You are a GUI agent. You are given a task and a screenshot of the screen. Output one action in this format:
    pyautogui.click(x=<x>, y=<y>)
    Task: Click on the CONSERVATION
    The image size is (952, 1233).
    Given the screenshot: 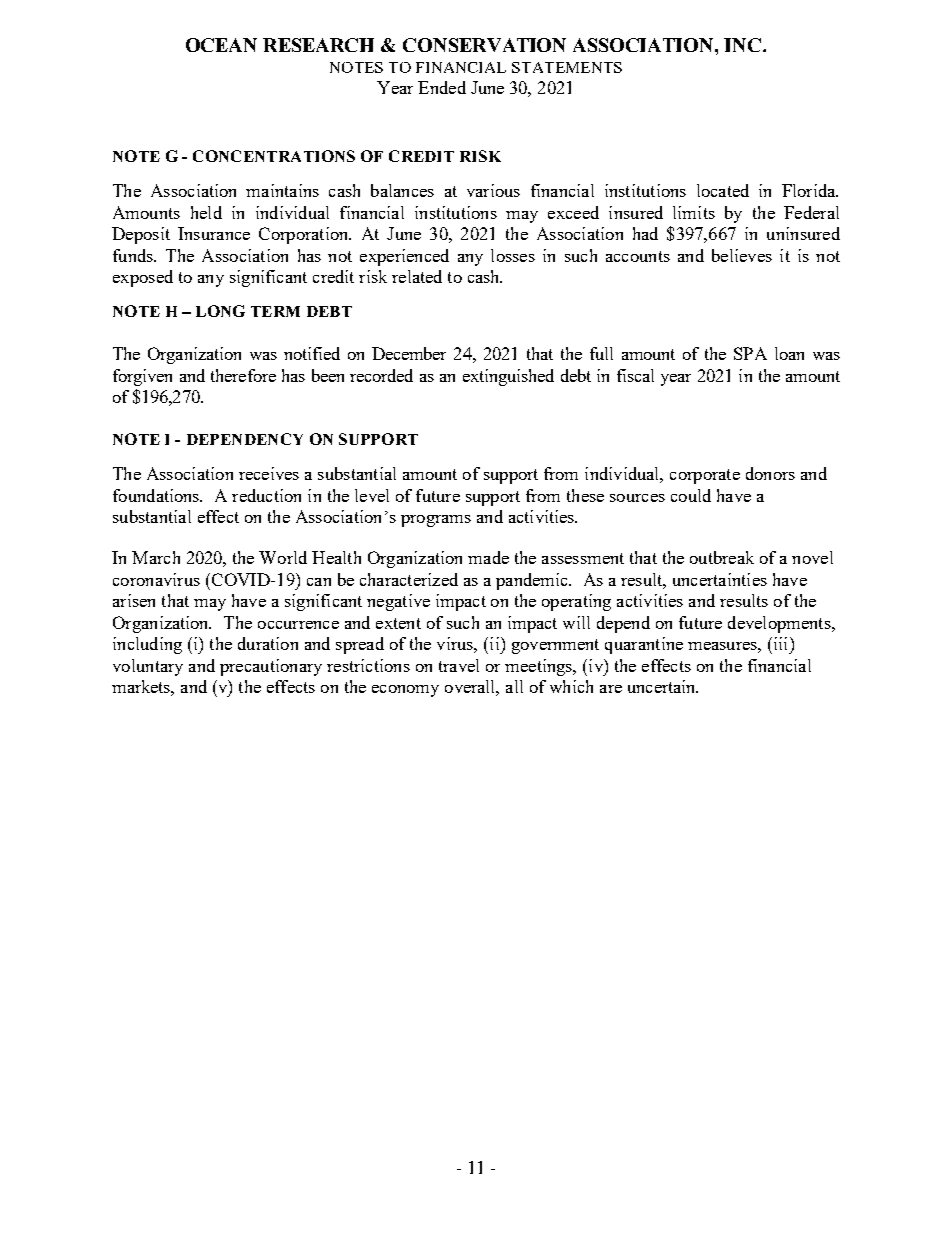 What is the action you would take?
    pyautogui.click(x=484, y=45)
